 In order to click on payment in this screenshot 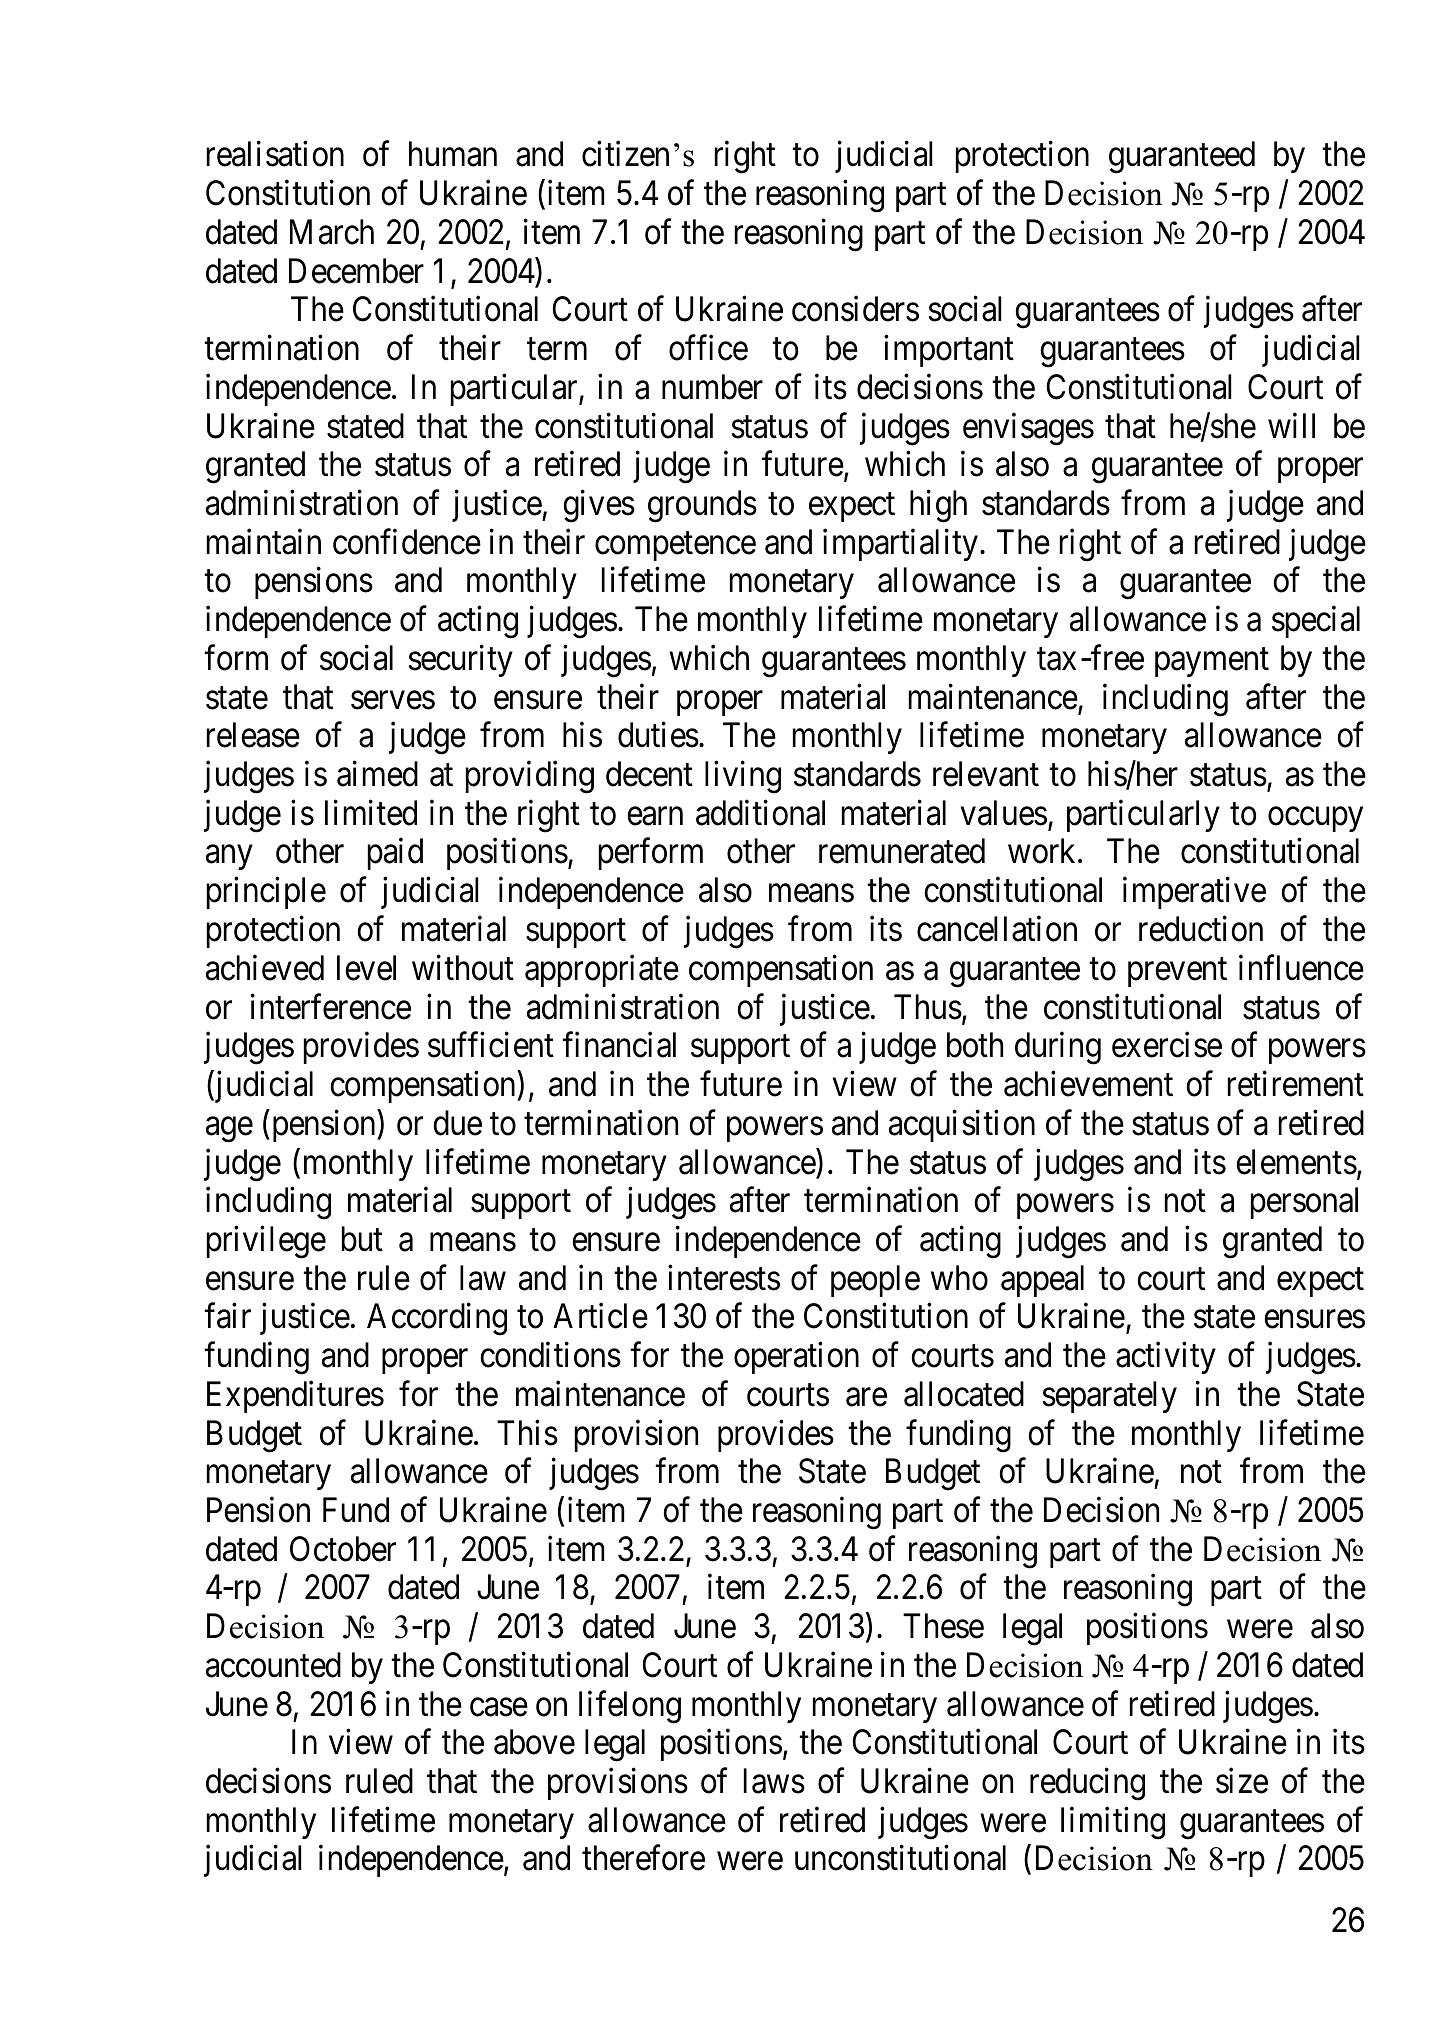, I will do `click(1212, 663)`.
